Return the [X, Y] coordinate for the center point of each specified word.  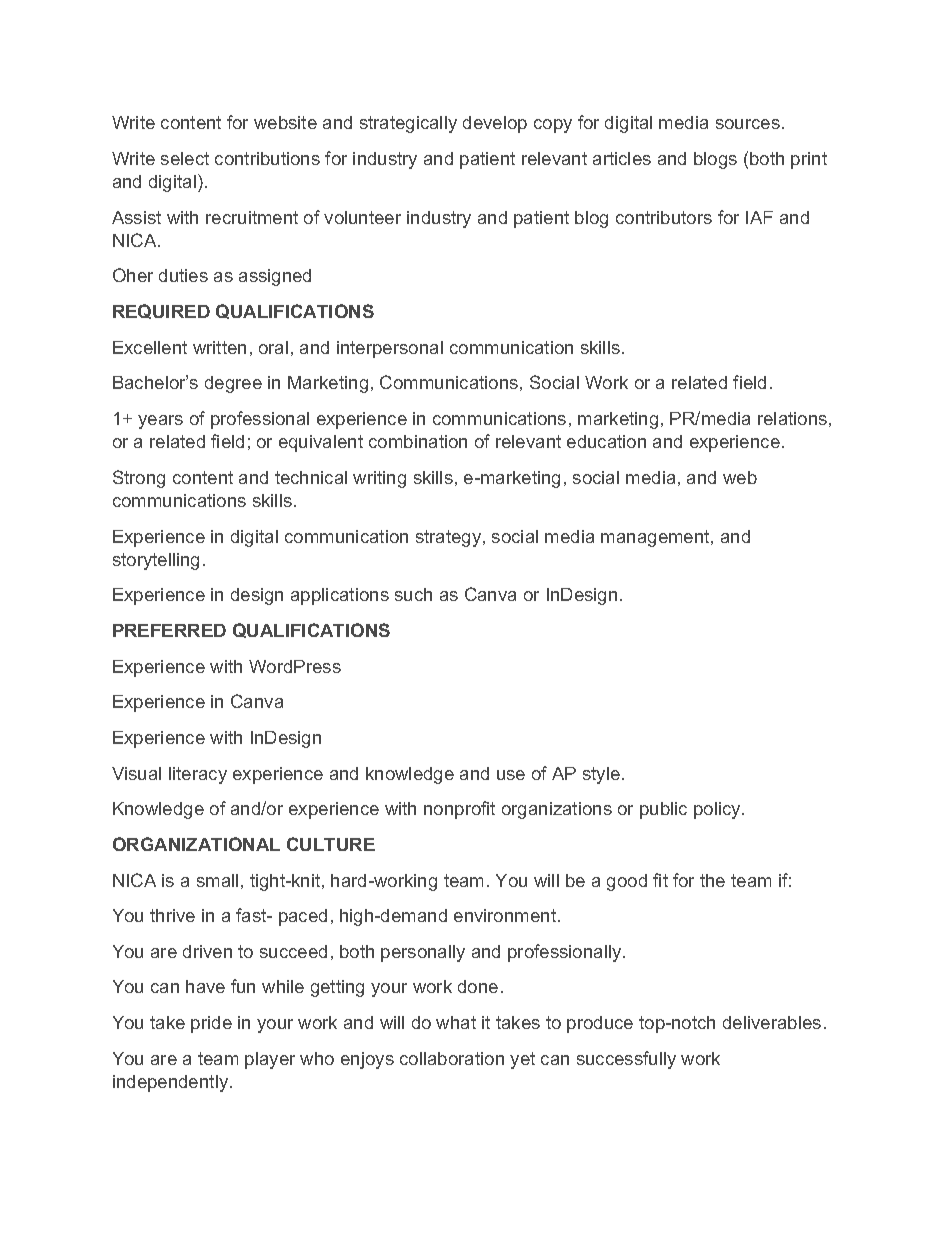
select [185, 158]
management [656, 538]
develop [495, 124]
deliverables [772, 1022]
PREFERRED [169, 630]
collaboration [452, 1058]
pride [211, 1024]
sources [748, 124]
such [413, 594]
